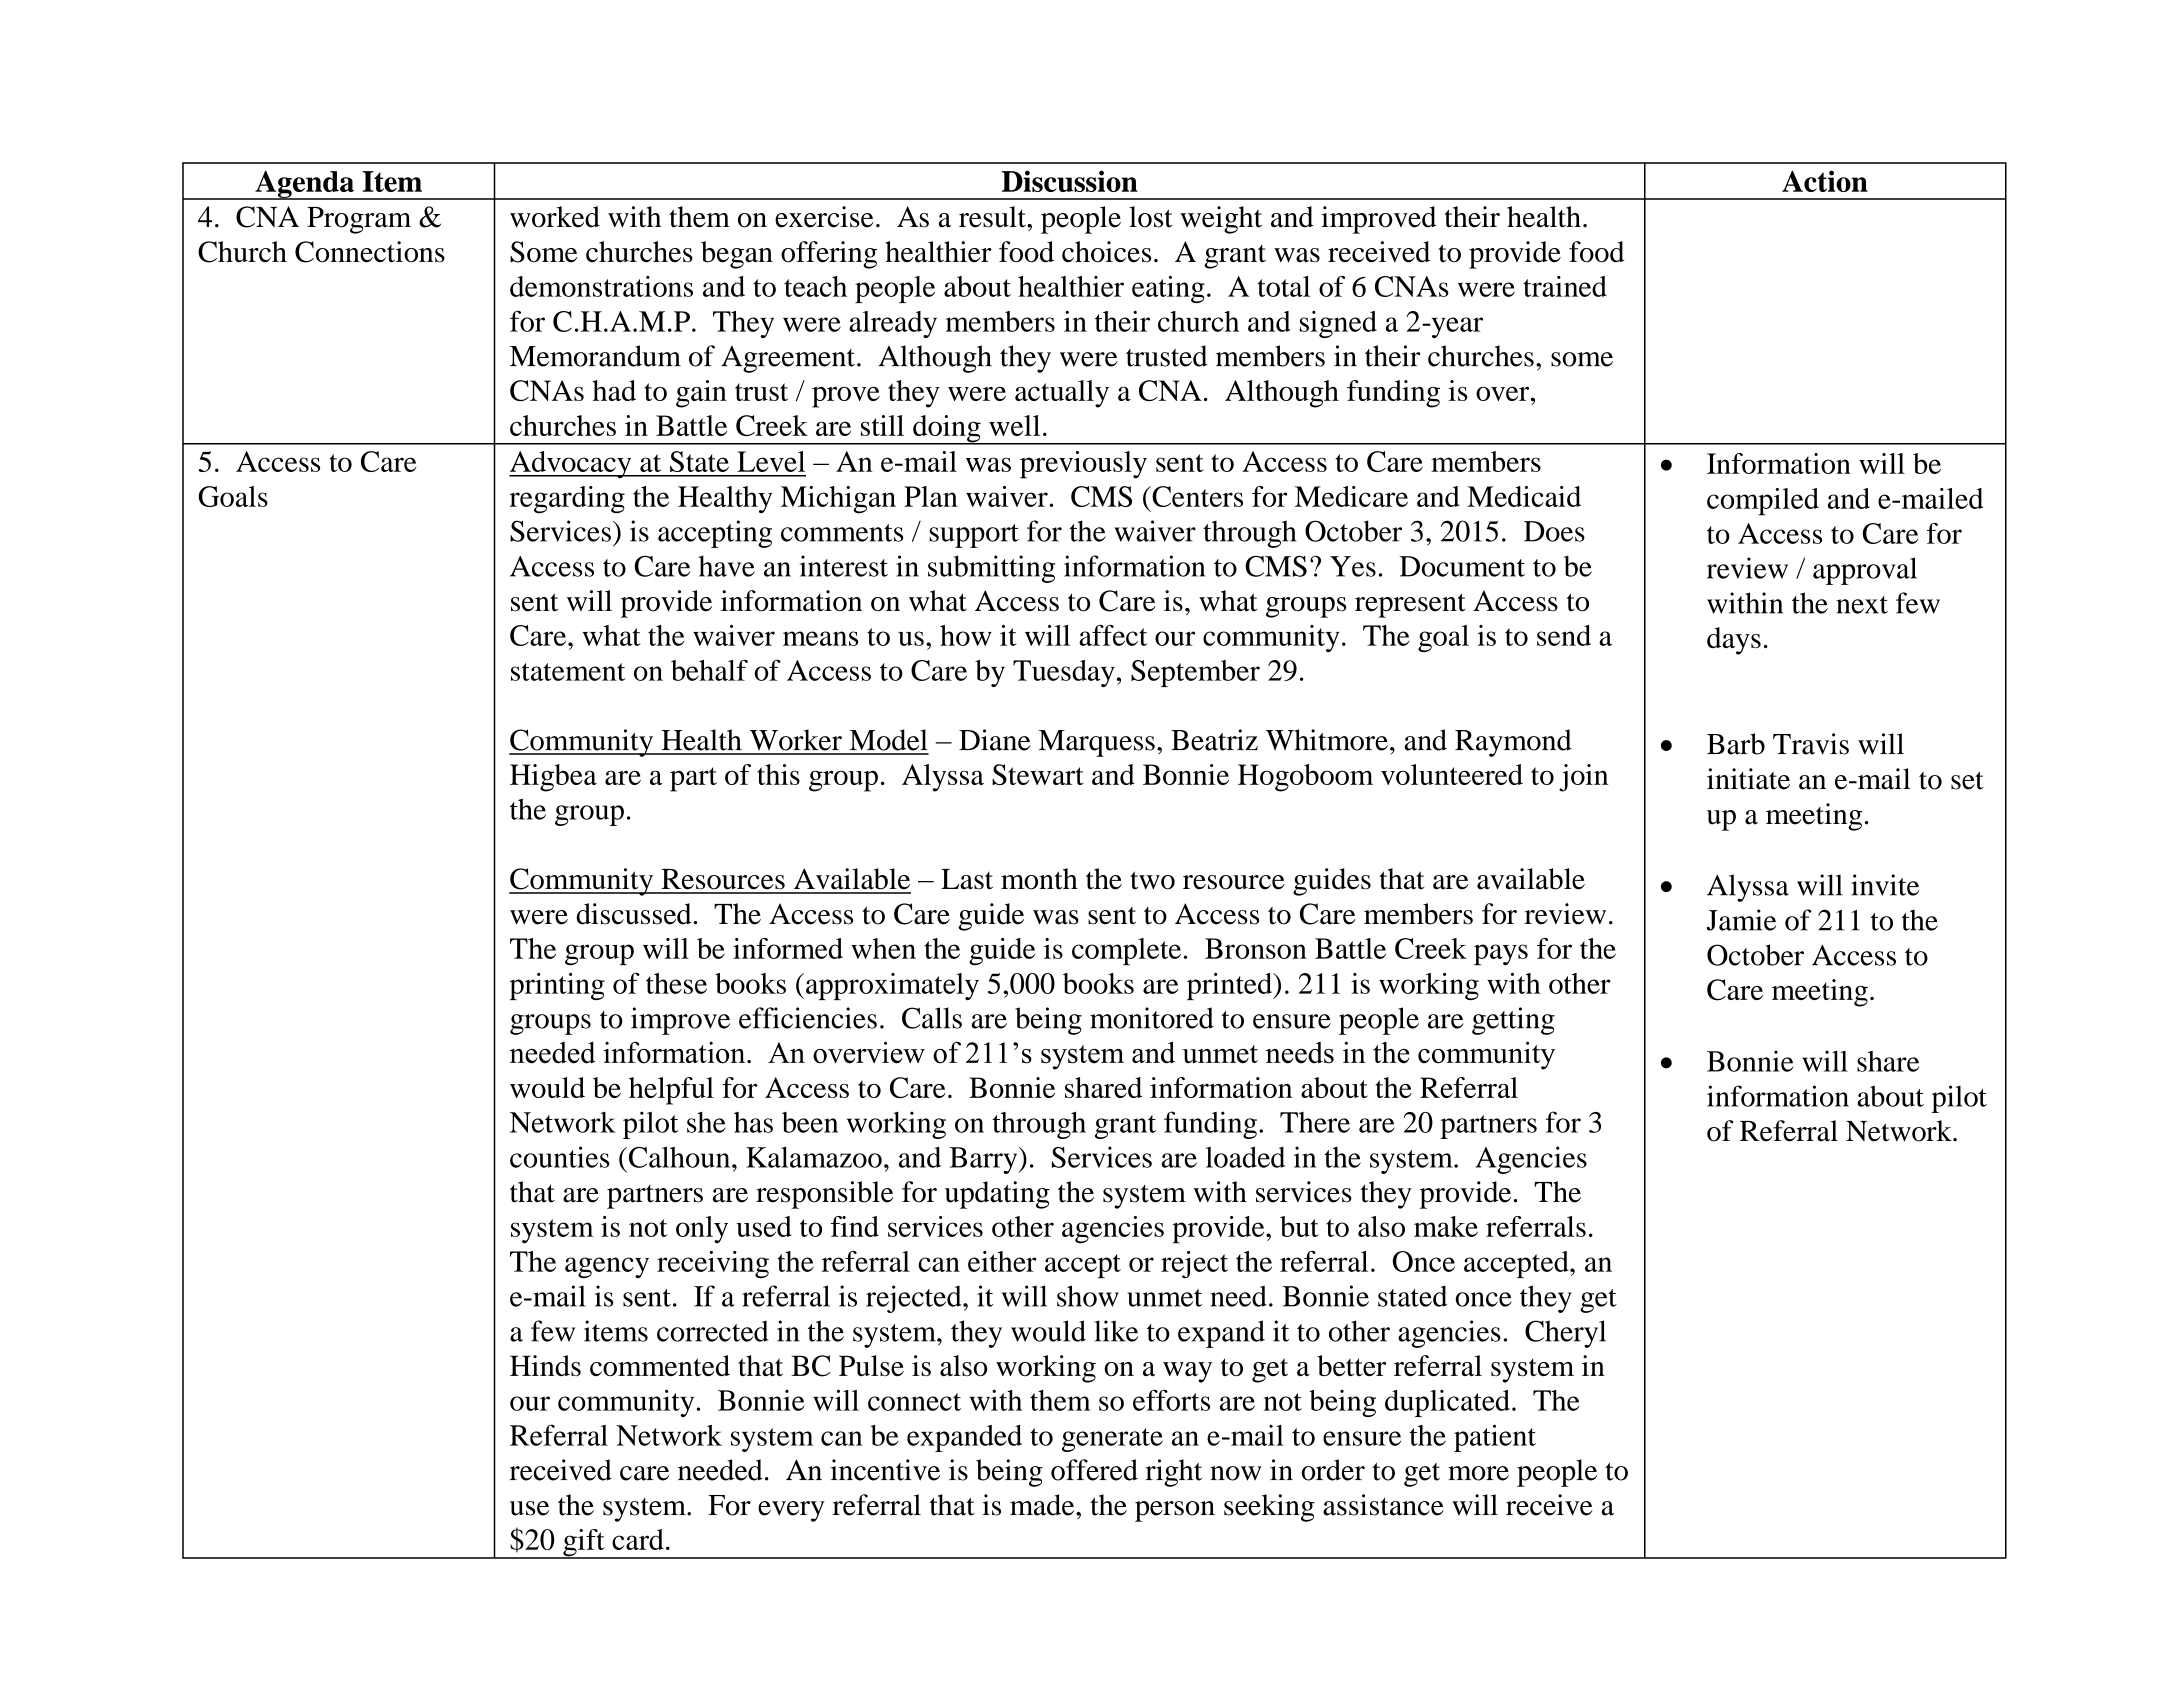  I want to click on month, so click(1039, 879).
